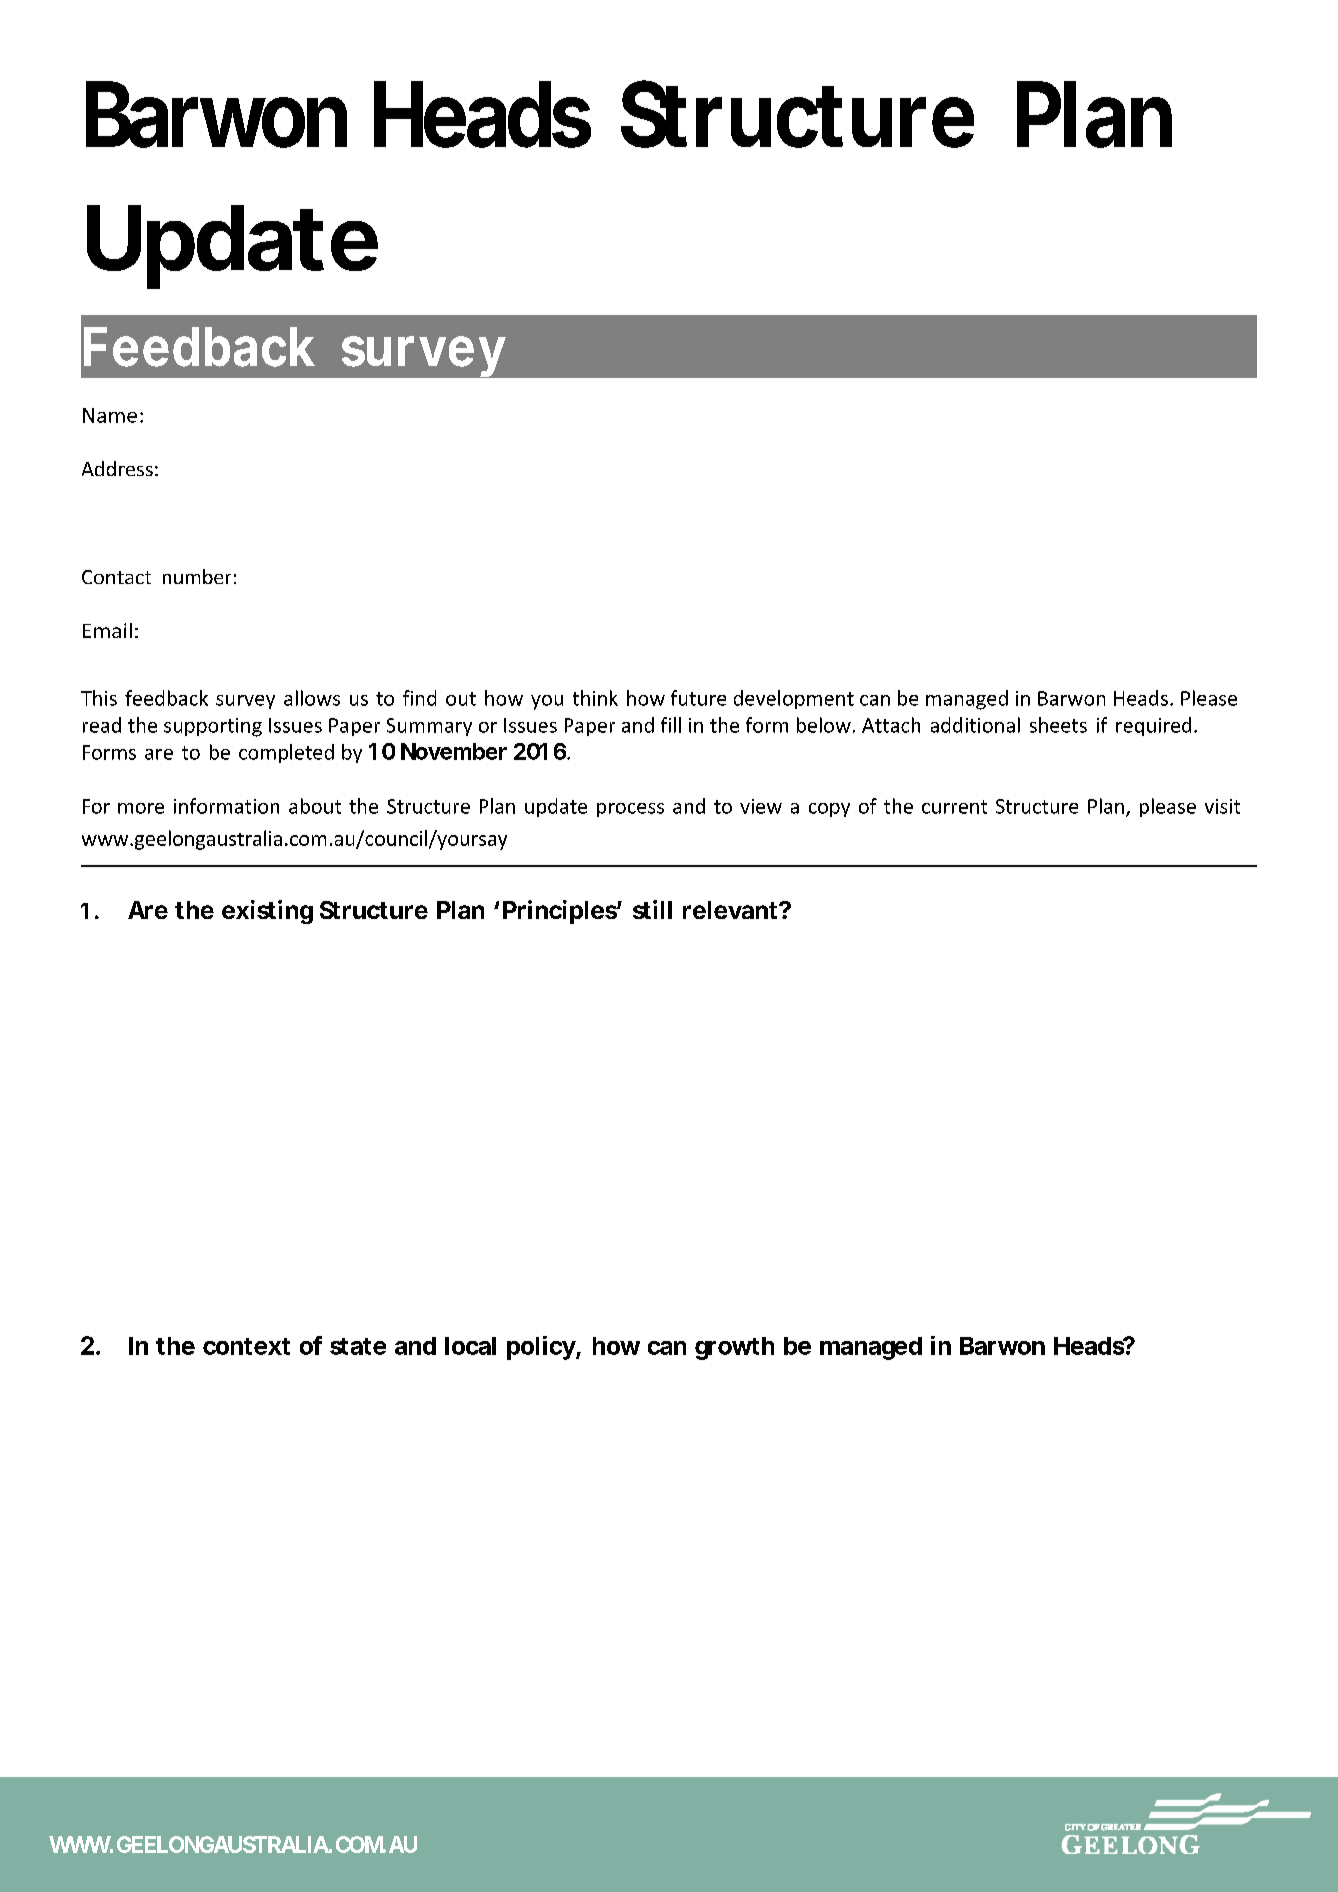  I want to click on future, so click(698, 698).
